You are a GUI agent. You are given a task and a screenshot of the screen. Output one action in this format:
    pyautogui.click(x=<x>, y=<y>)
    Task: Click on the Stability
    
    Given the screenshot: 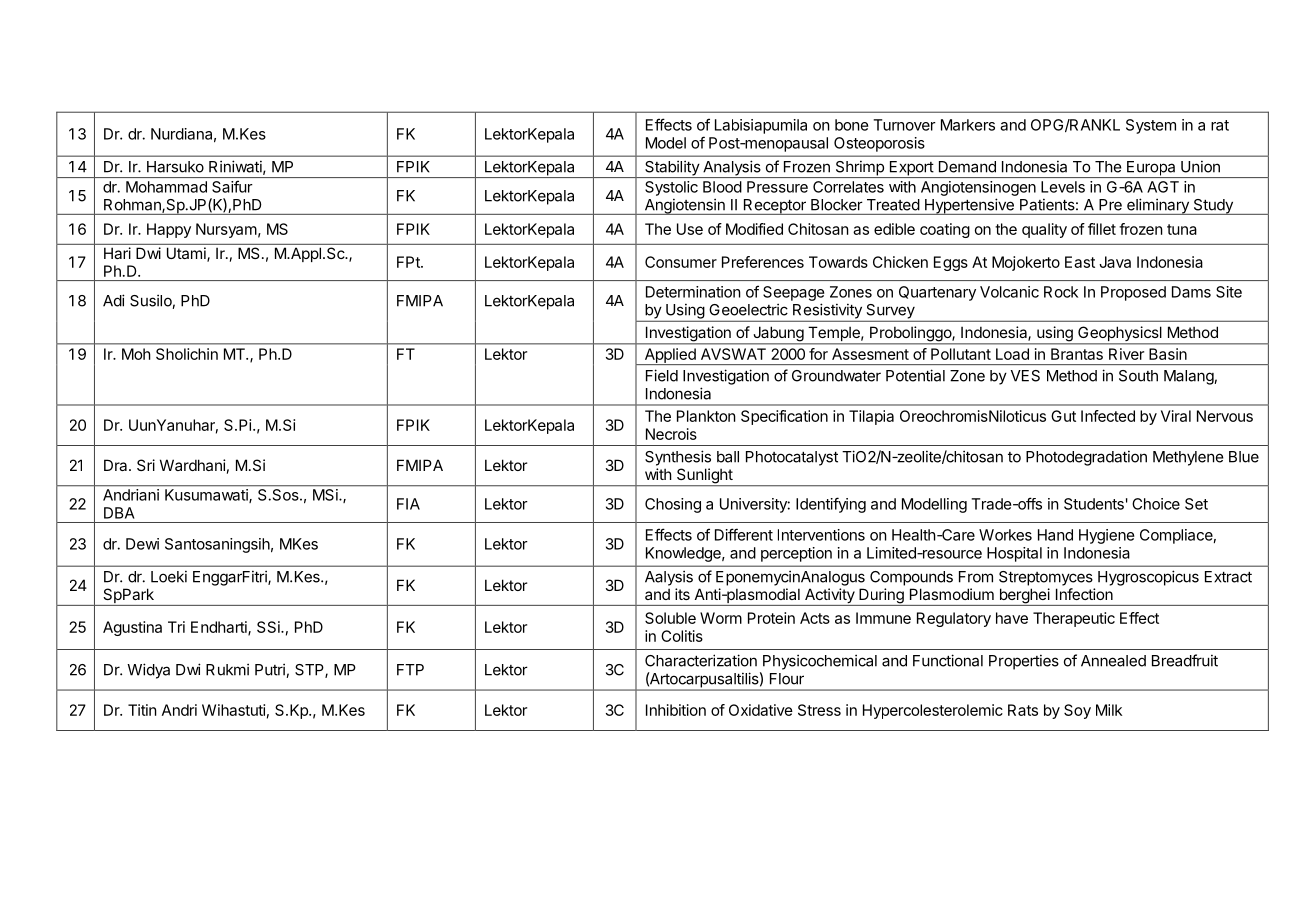 What is the action you would take?
    pyautogui.click(x=672, y=169)
